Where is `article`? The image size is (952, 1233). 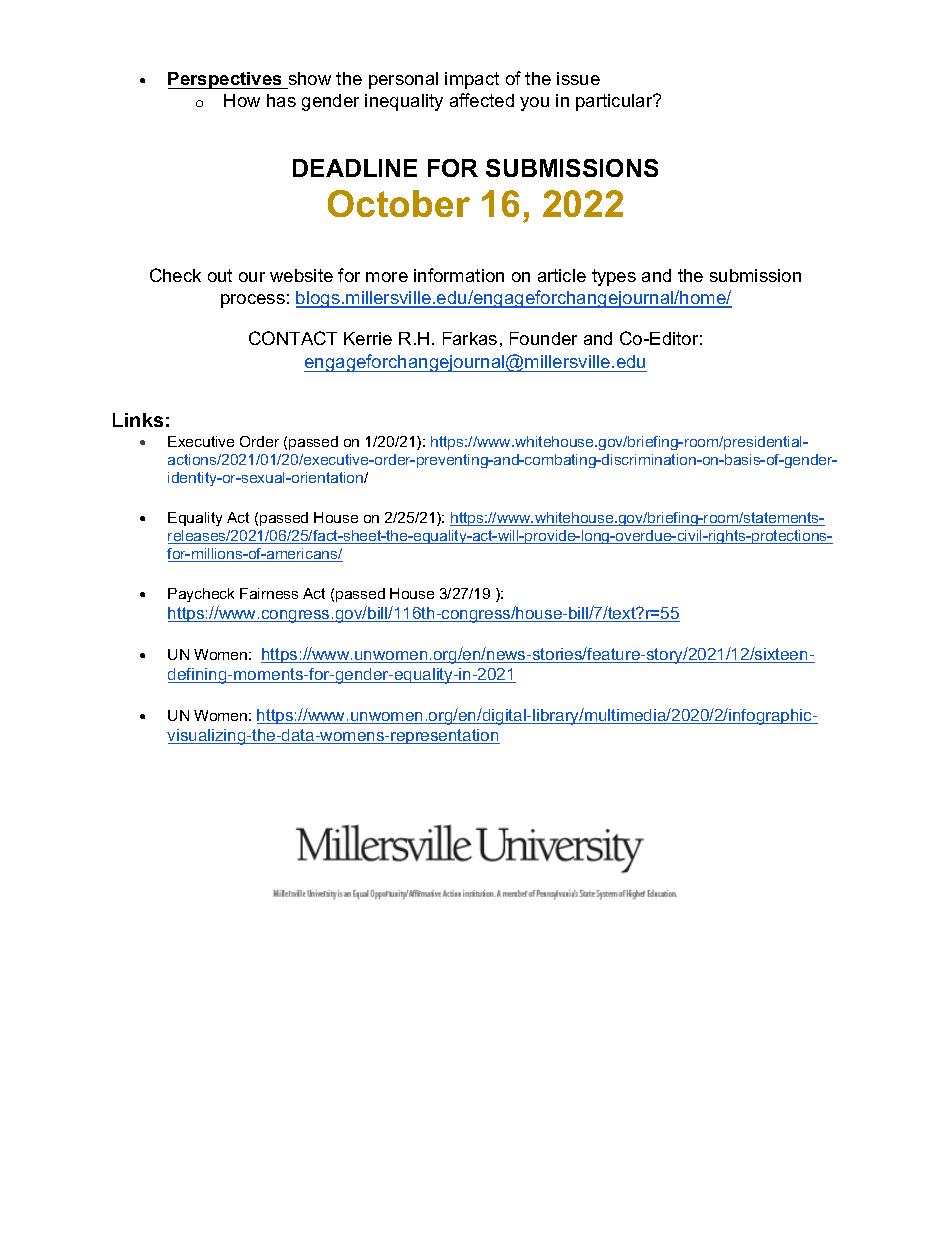
article is located at coordinates (562, 275).
